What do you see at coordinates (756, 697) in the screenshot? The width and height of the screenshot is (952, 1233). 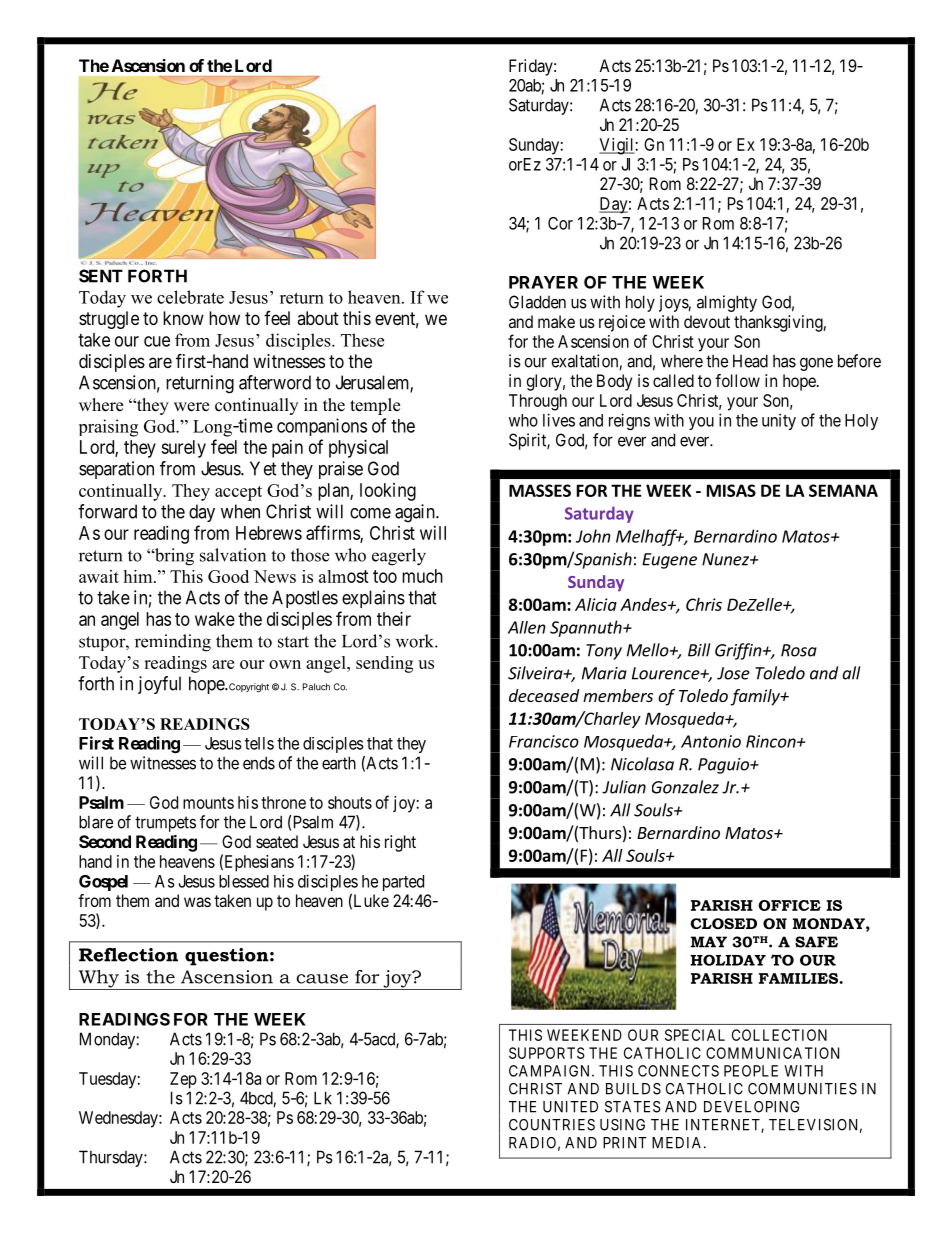 I see `family` at bounding box center [756, 697].
